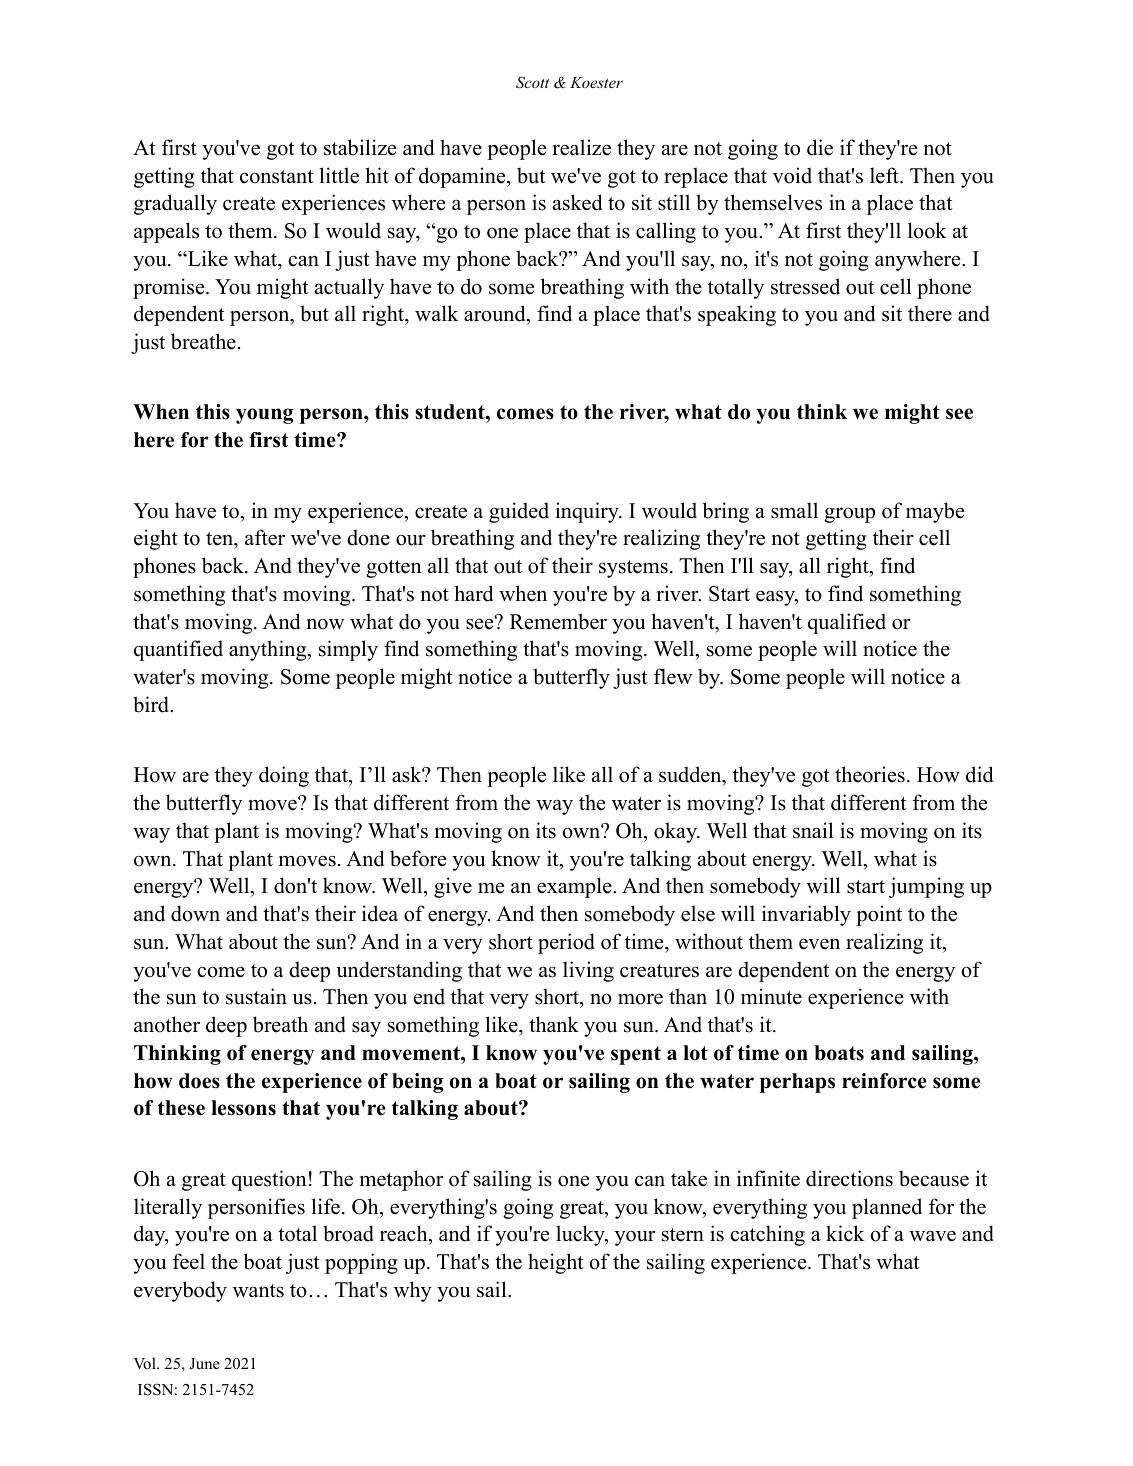 The image size is (1133, 1466). Describe the element at coordinates (264, 416) in the image. I see `young` at that location.
